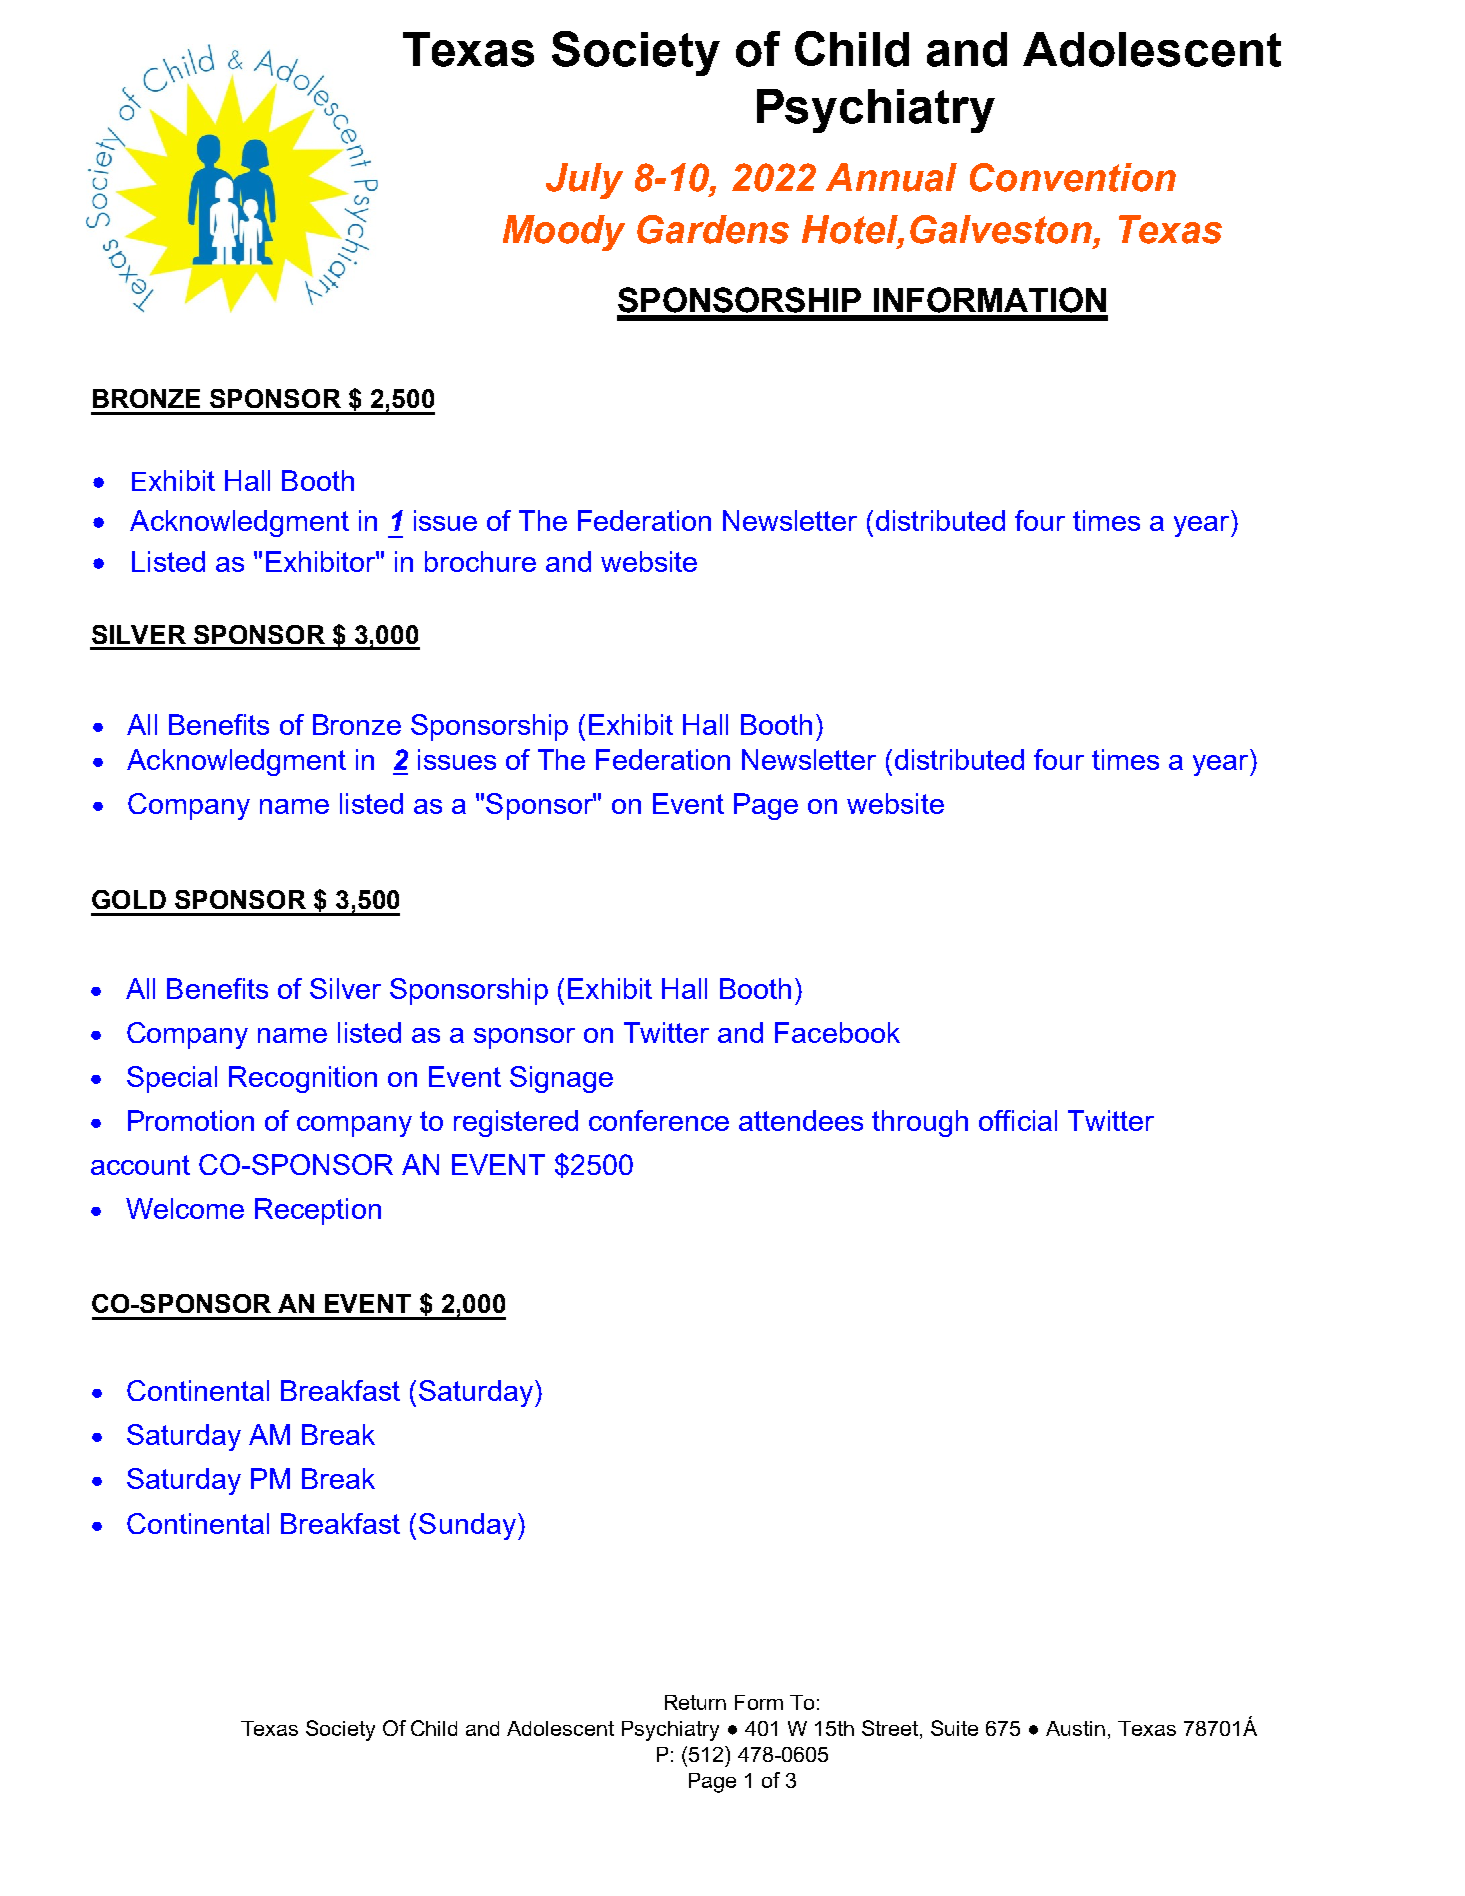  I want to click on Welcome, so click(185, 1208).
